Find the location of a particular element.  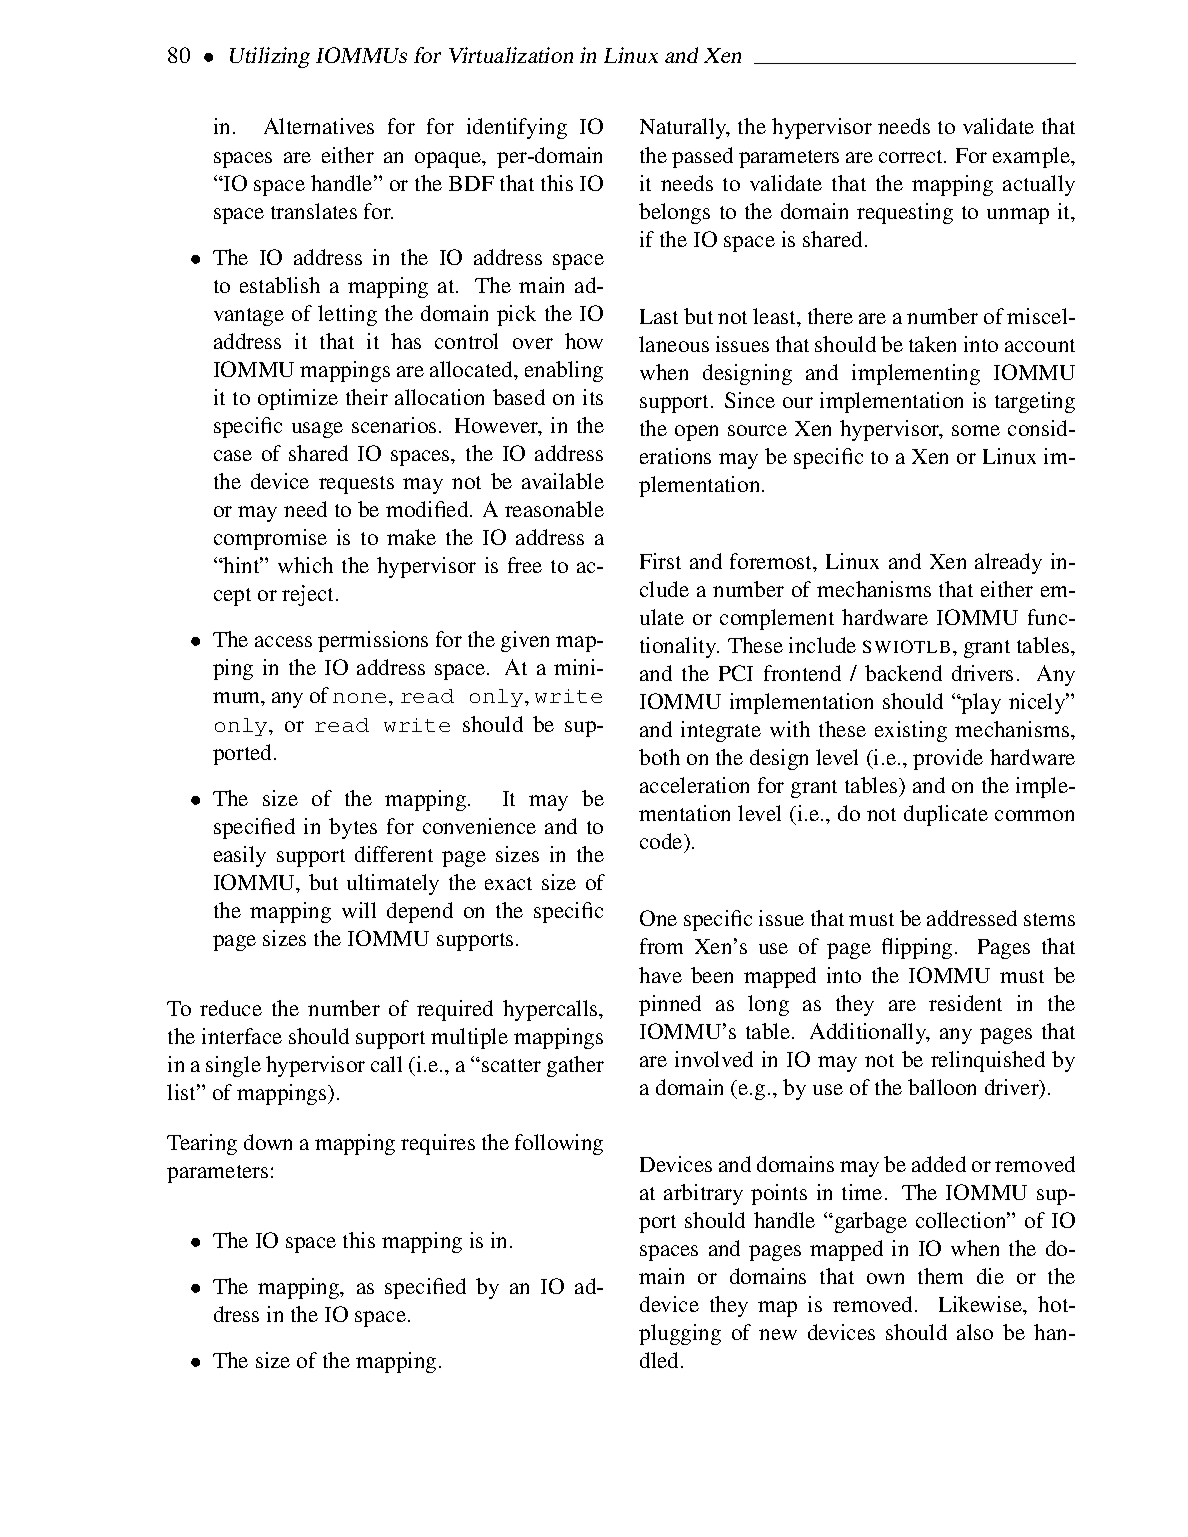

none is located at coordinates (359, 698).
